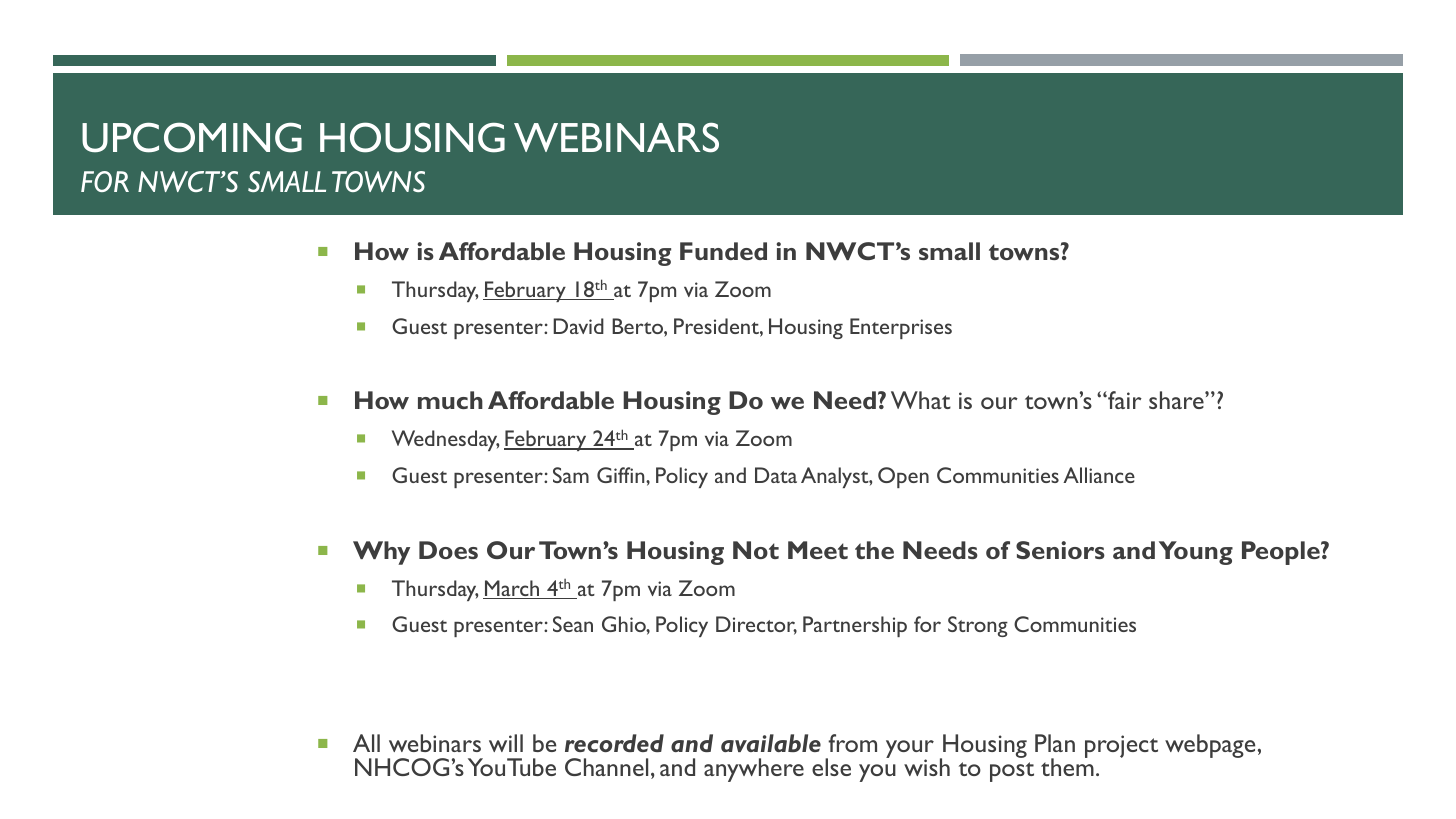  I want to click on share, so click(1177, 400).
